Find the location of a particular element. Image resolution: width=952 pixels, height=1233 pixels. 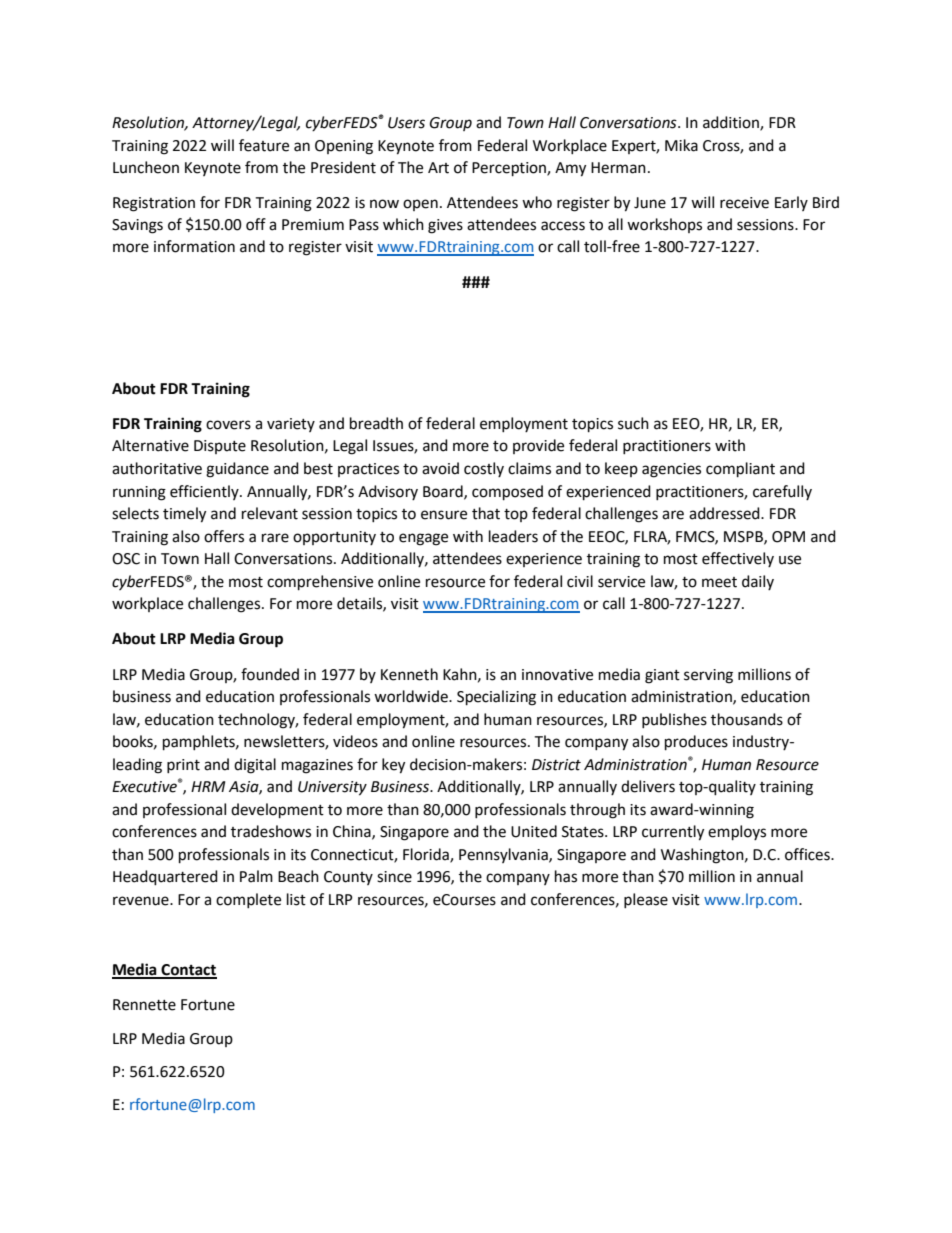

digital is located at coordinates (255, 766).
